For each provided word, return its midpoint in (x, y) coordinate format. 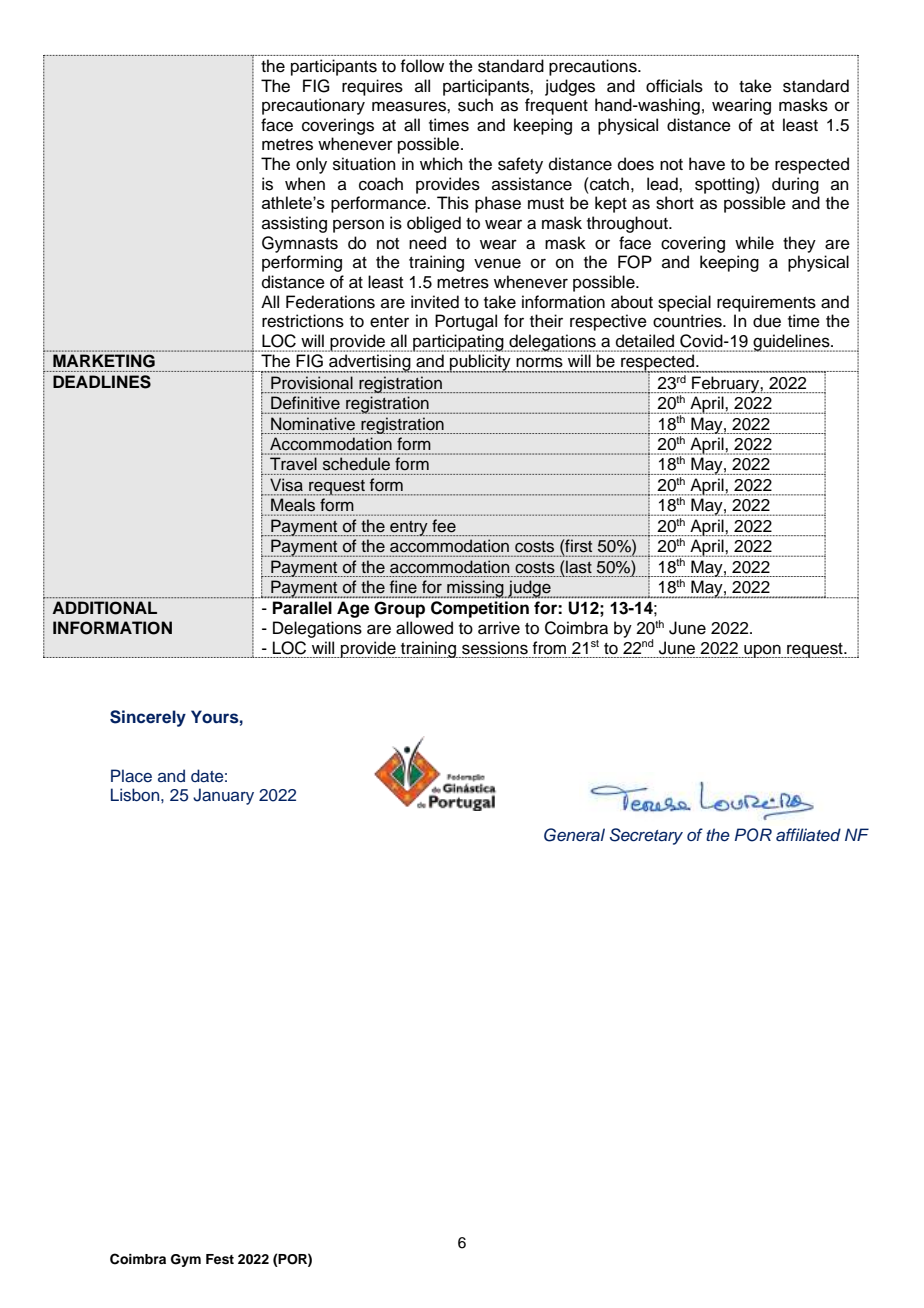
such (475, 105)
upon (762, 651)
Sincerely (148, 718)
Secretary (646, 836)
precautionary (313, 106)
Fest (220, 1259)
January (223, 796)
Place (131, 776)
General (574, 835)
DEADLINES (102, 382)
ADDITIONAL (105, 608)
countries (688, 321)
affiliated (808, 834)
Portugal (466, 322)
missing (475, 589)
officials (674, 86)
